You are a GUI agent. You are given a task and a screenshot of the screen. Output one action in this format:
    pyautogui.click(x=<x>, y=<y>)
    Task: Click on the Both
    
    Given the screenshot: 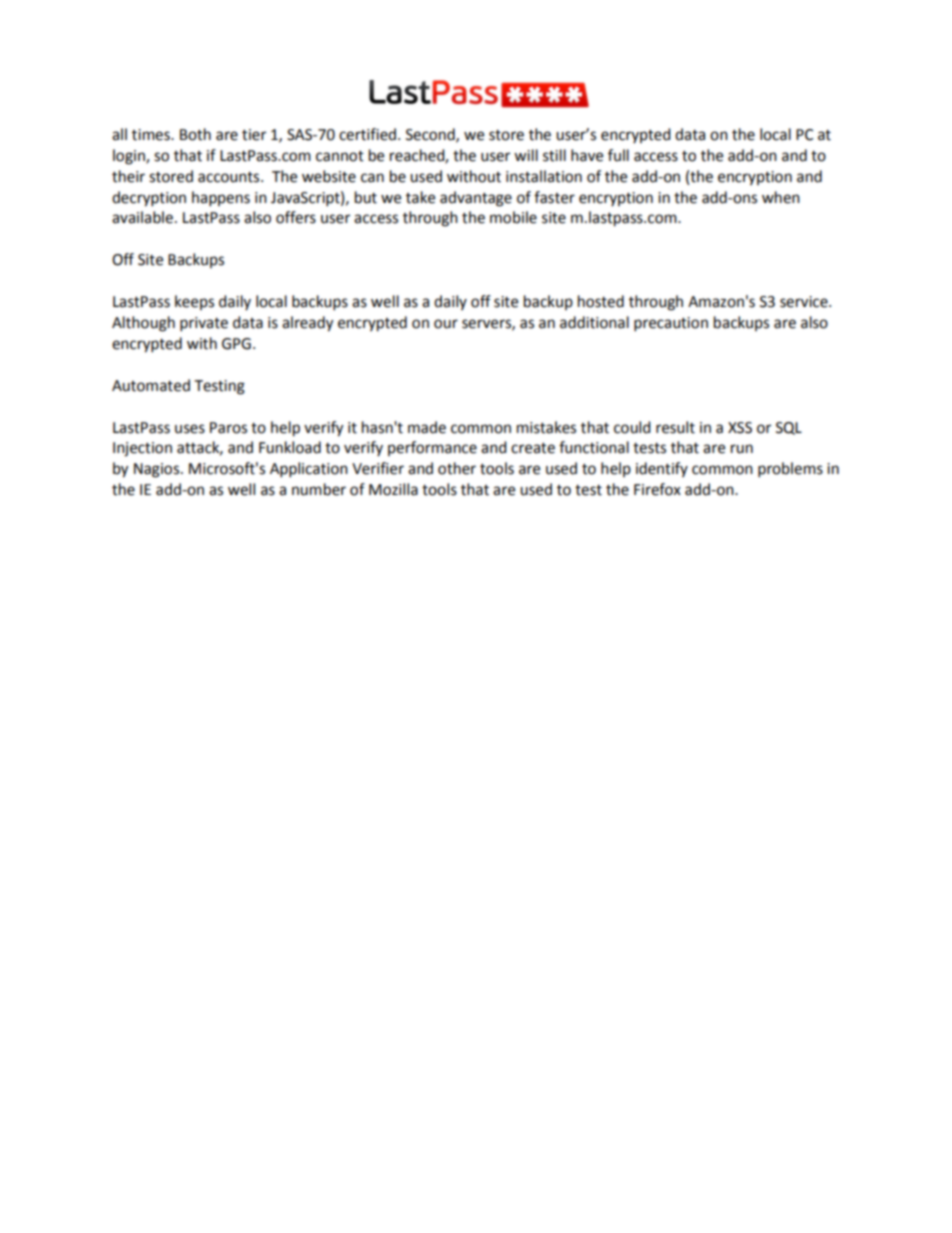 What is the action you would take?
    pyautogui.click(x=195, y=134)
